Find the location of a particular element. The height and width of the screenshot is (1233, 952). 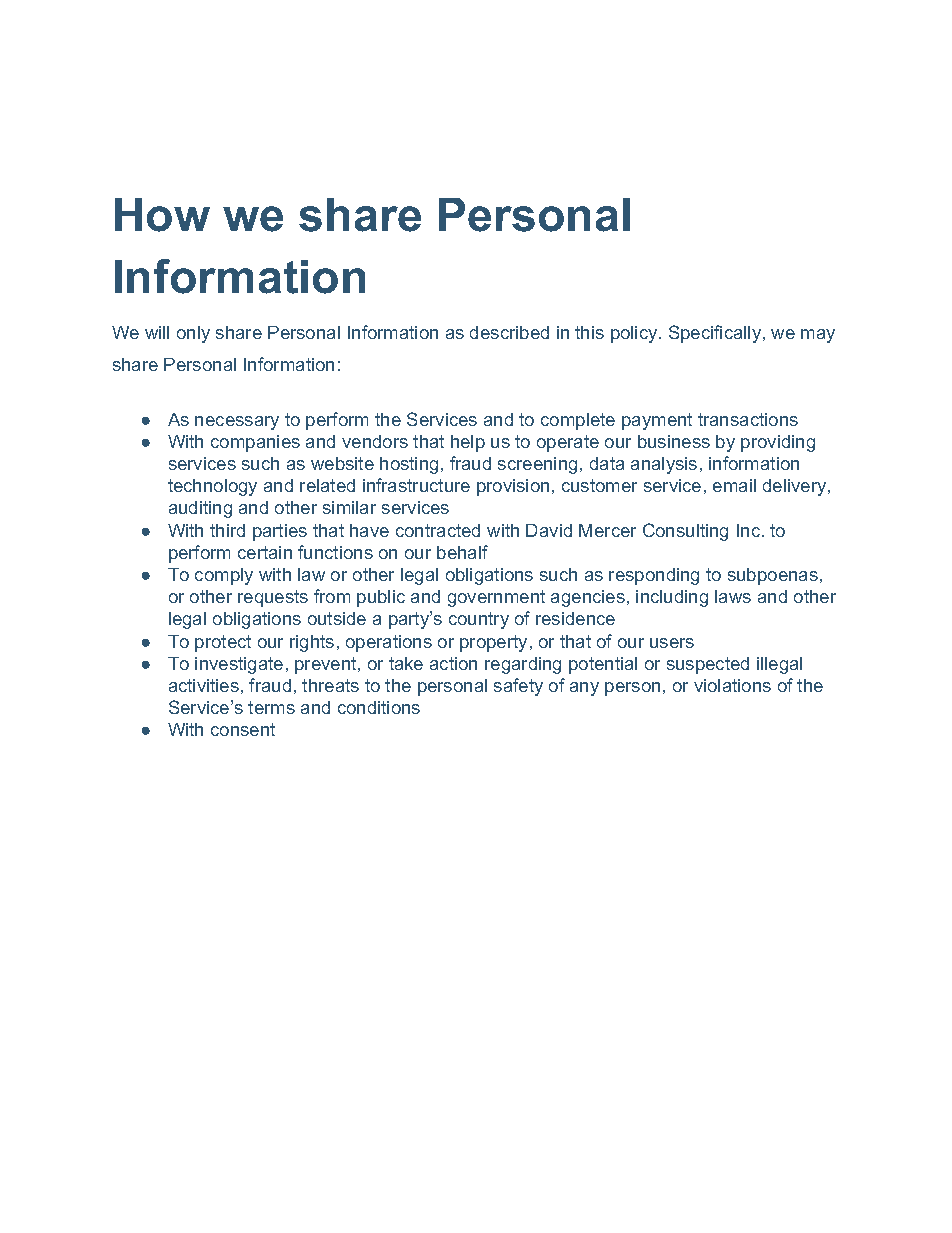

complete is located at coordinates (578, 421).
